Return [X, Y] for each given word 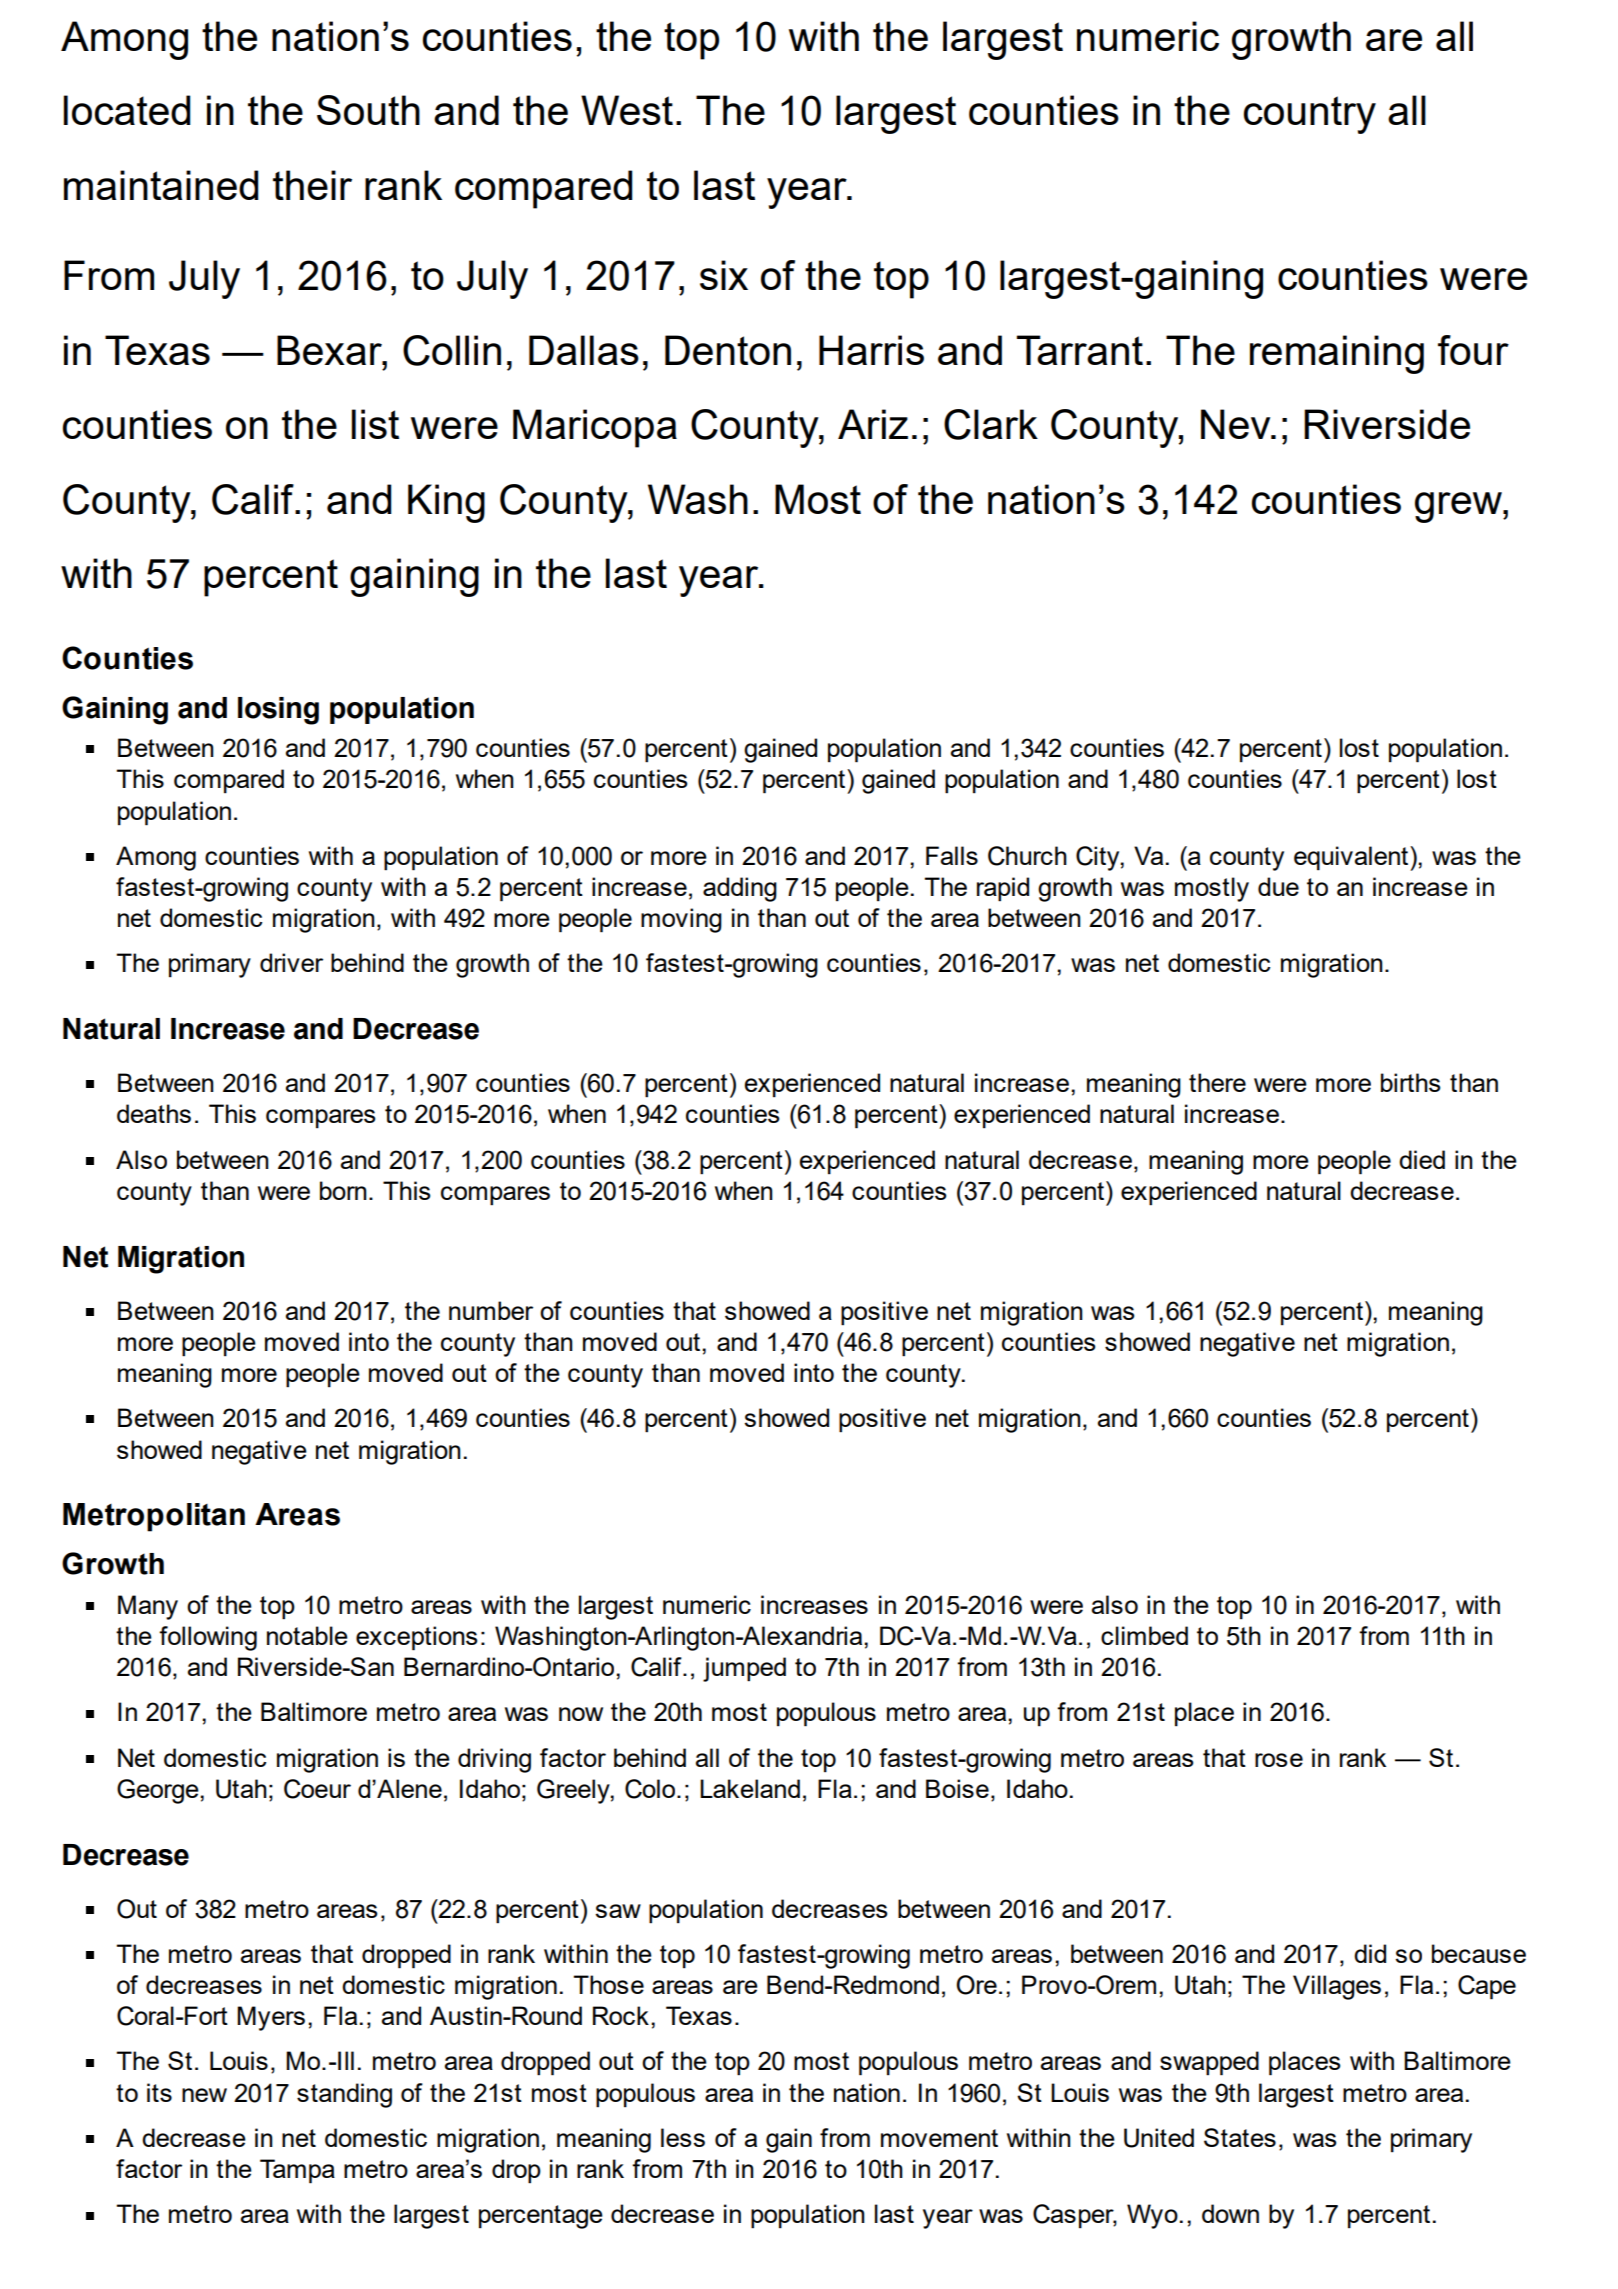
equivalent [1352, 858]
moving [681, 920]
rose [1279, 1760]
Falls [952, 855]
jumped [744, 1669]
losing [278, 711]
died [1422, 1159]
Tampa [297, 2171]
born [343, 1190]
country [1310, 115]
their [312, 185]
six [724, 275]
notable [307, 1635]
